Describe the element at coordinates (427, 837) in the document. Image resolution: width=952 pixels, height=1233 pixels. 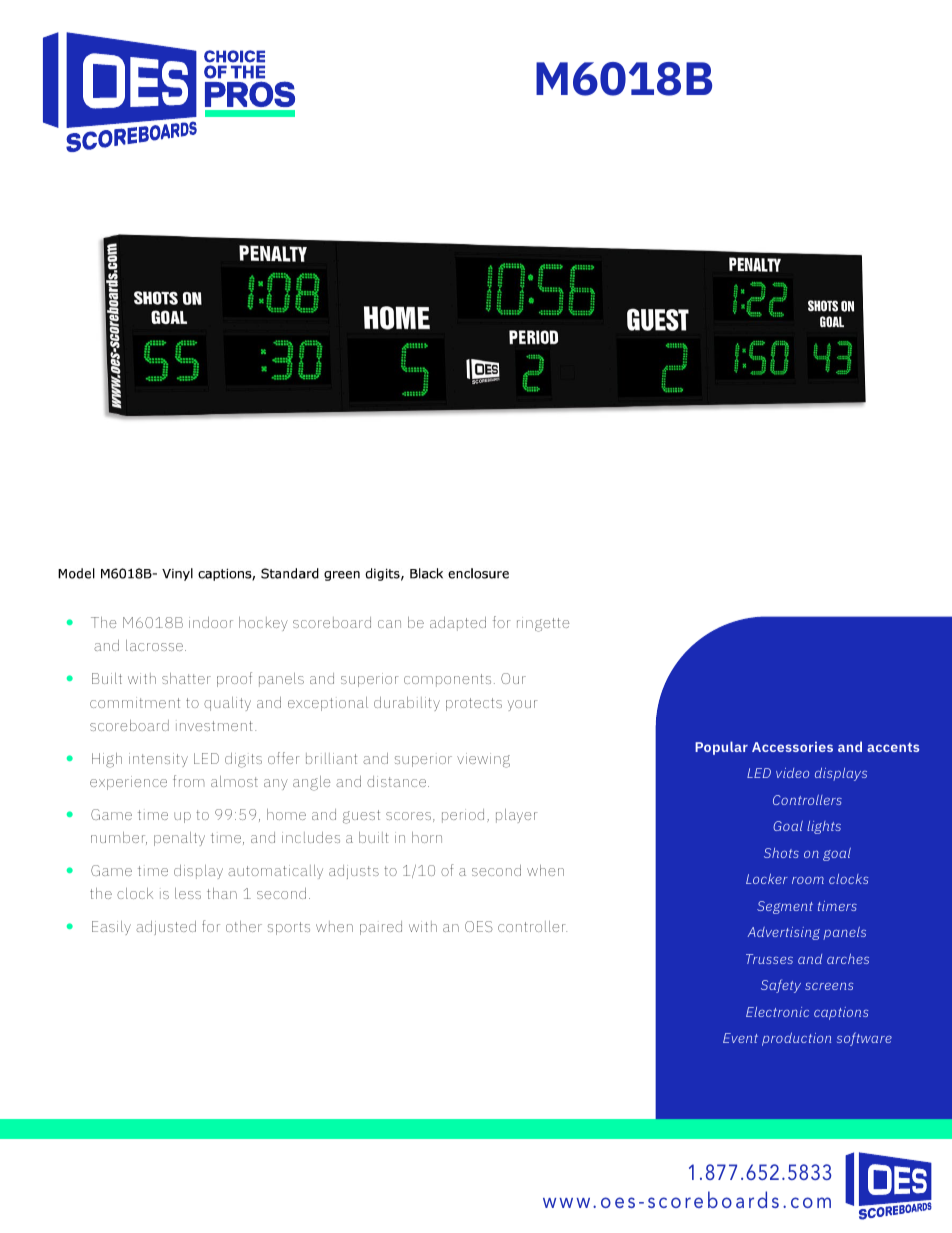
I see `horn` at that location.
